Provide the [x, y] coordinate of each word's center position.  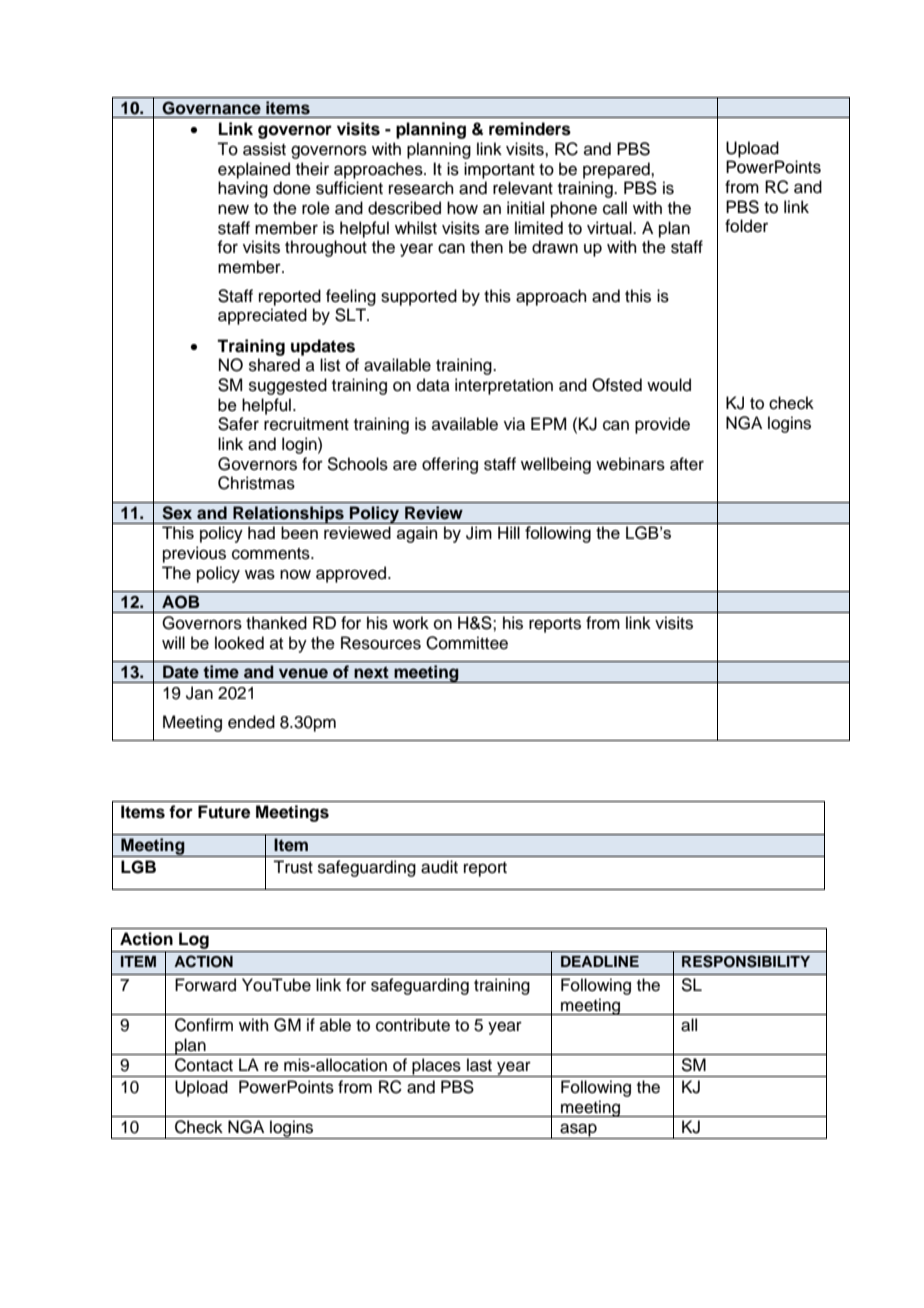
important [499, 170]
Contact [204, 1065]
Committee [467, 643]
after [687, 464]
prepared [617, 170]
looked [239, 643]
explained [254, 170]
